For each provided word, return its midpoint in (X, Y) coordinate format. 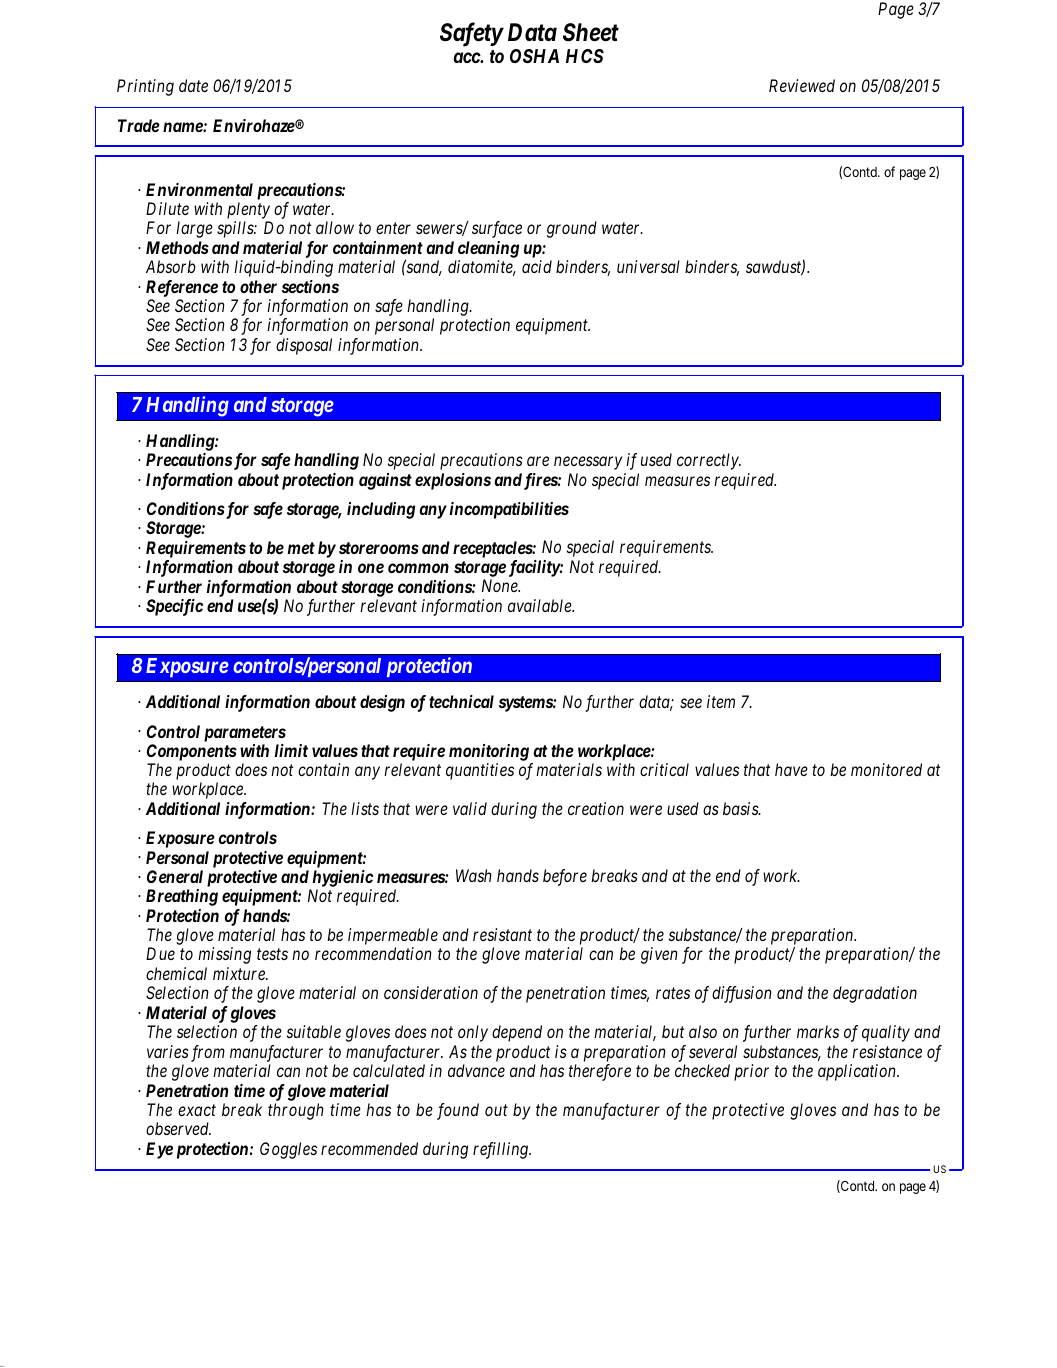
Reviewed (802, 85)
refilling (502, 1150)
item (721, 701)
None (501, 585)
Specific (174, 607)
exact (197, 1110)
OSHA (534, 56)
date (193, 85)
